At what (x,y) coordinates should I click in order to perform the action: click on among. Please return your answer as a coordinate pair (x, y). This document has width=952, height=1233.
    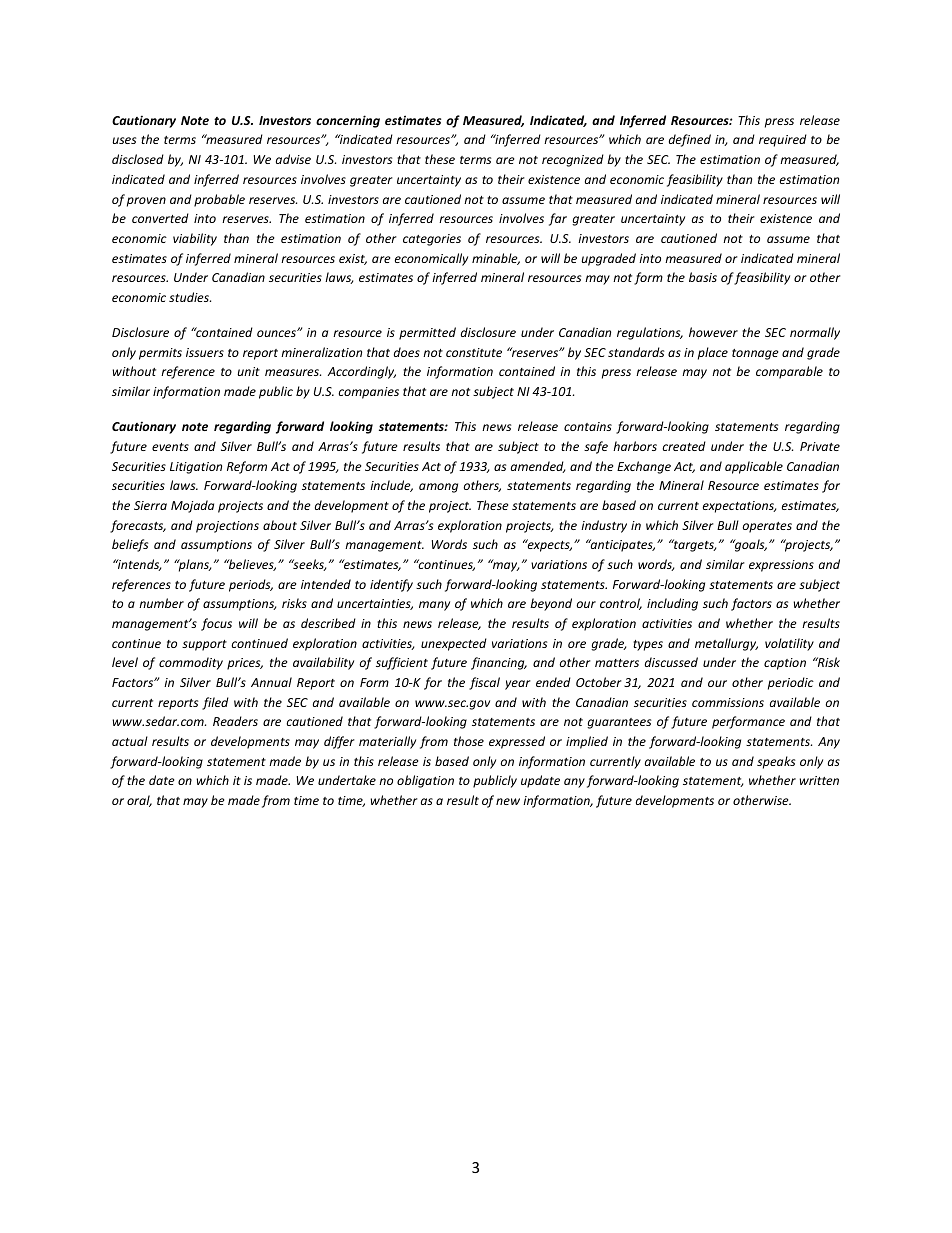
    Looking at the image, I should click on (438, 488).
